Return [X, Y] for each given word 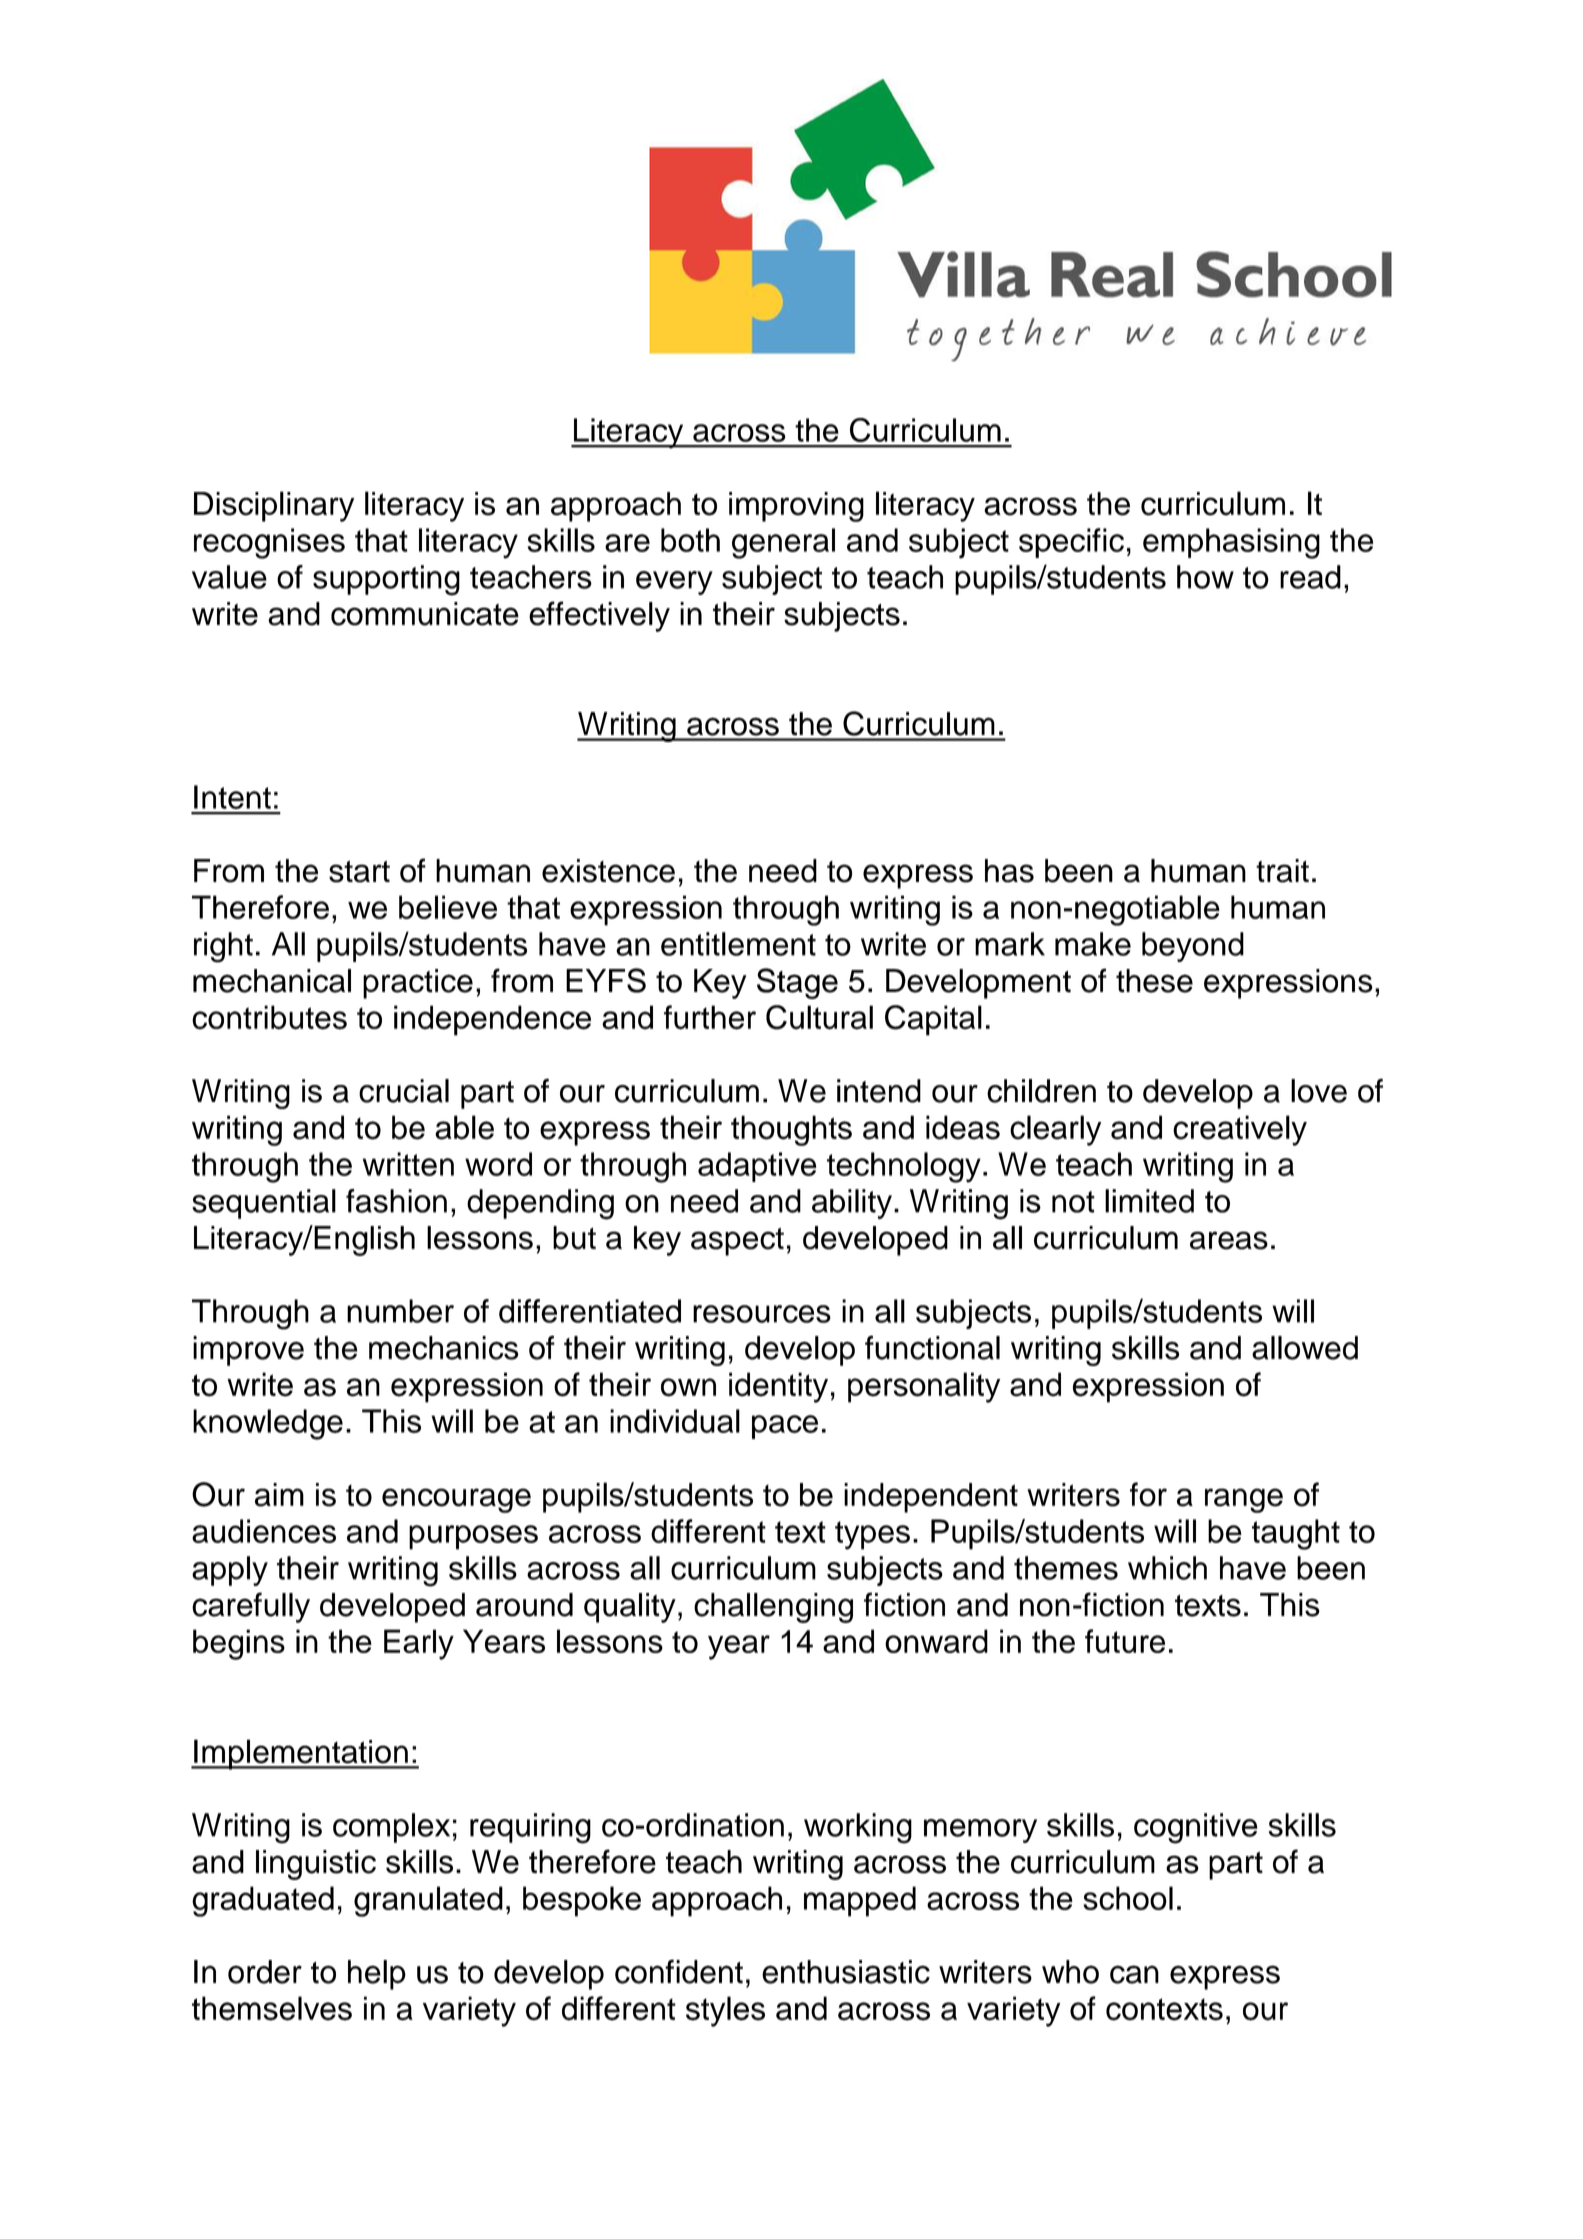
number [400, 1311]
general [783, 543]
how [1205, 577]
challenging [773, 1608]
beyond [1193, 947]
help [377, 1975]
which [1167, 1568]
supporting [386, 580]
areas [1229, 1240]
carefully [251, 1607]
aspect [737, 1242]
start [359, 871]
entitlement [738, 944]
